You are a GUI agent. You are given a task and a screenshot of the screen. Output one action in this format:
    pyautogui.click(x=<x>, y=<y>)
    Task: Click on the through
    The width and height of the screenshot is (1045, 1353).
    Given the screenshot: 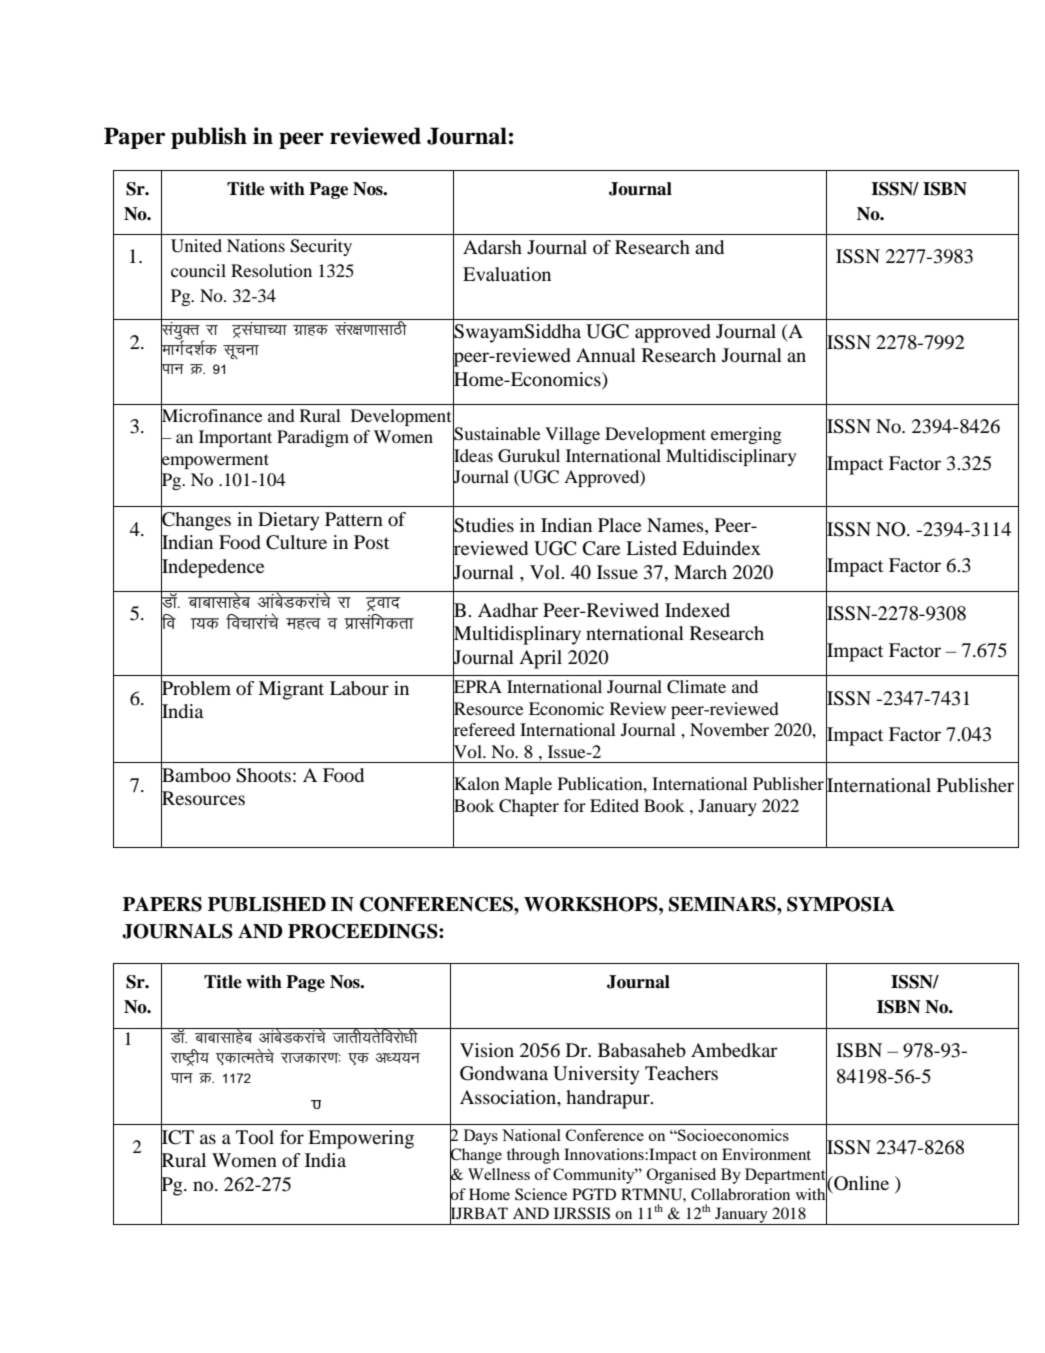 What is the action you would take?
    pyautogui.click(x=533, y=1156)
